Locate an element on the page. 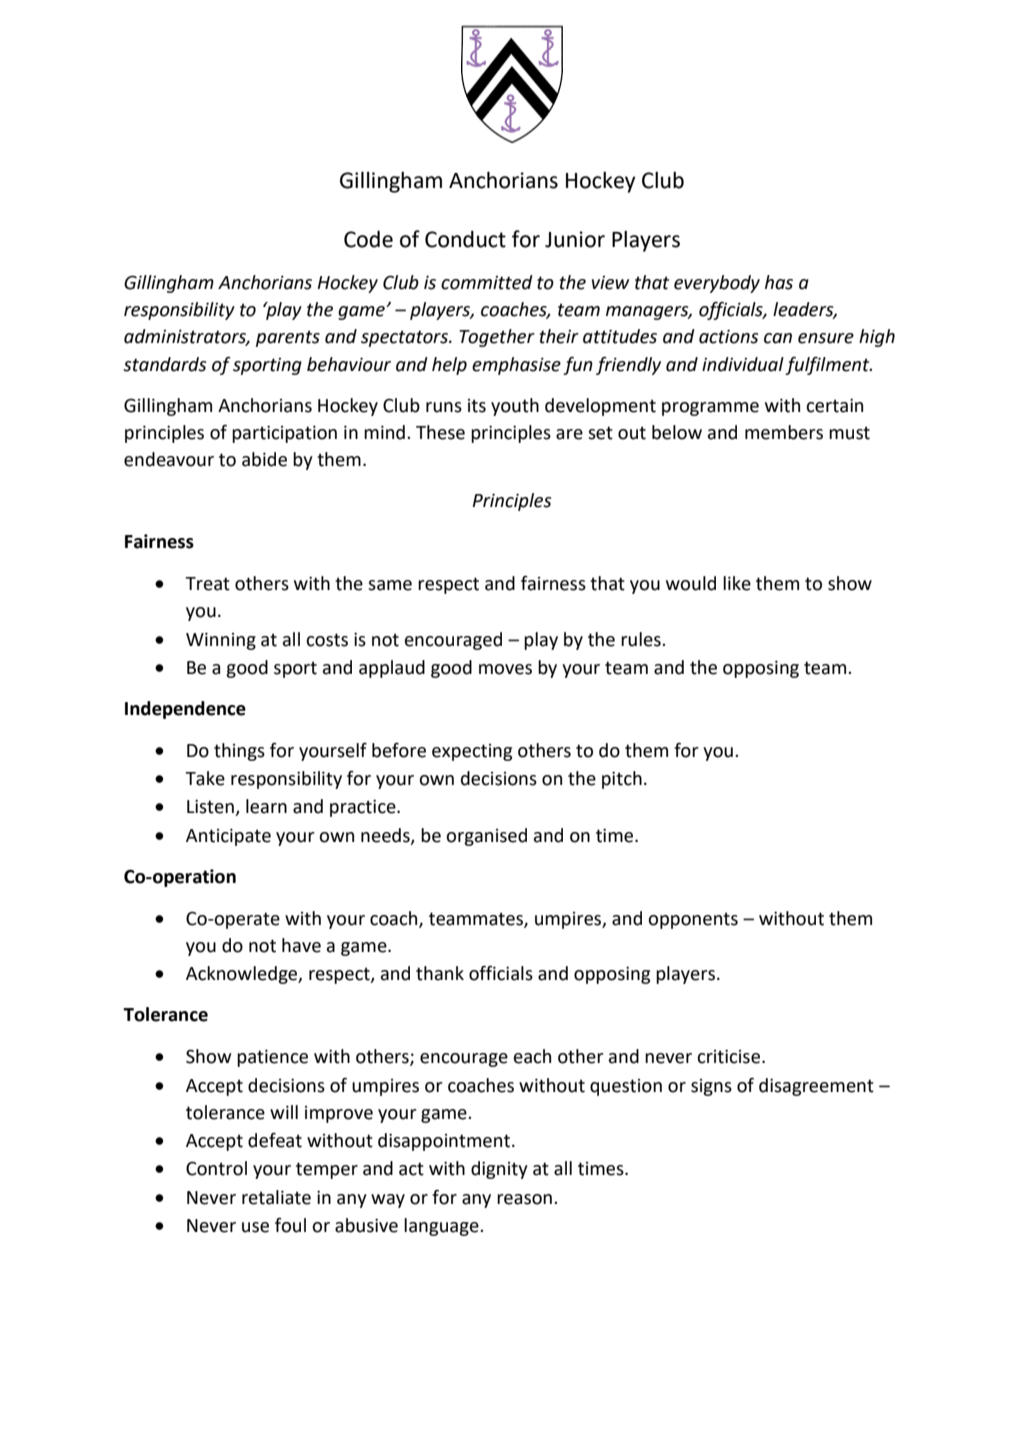 The width and height of the document is (1024, 1448). retaliate is located at coordinates (276, 1197).
